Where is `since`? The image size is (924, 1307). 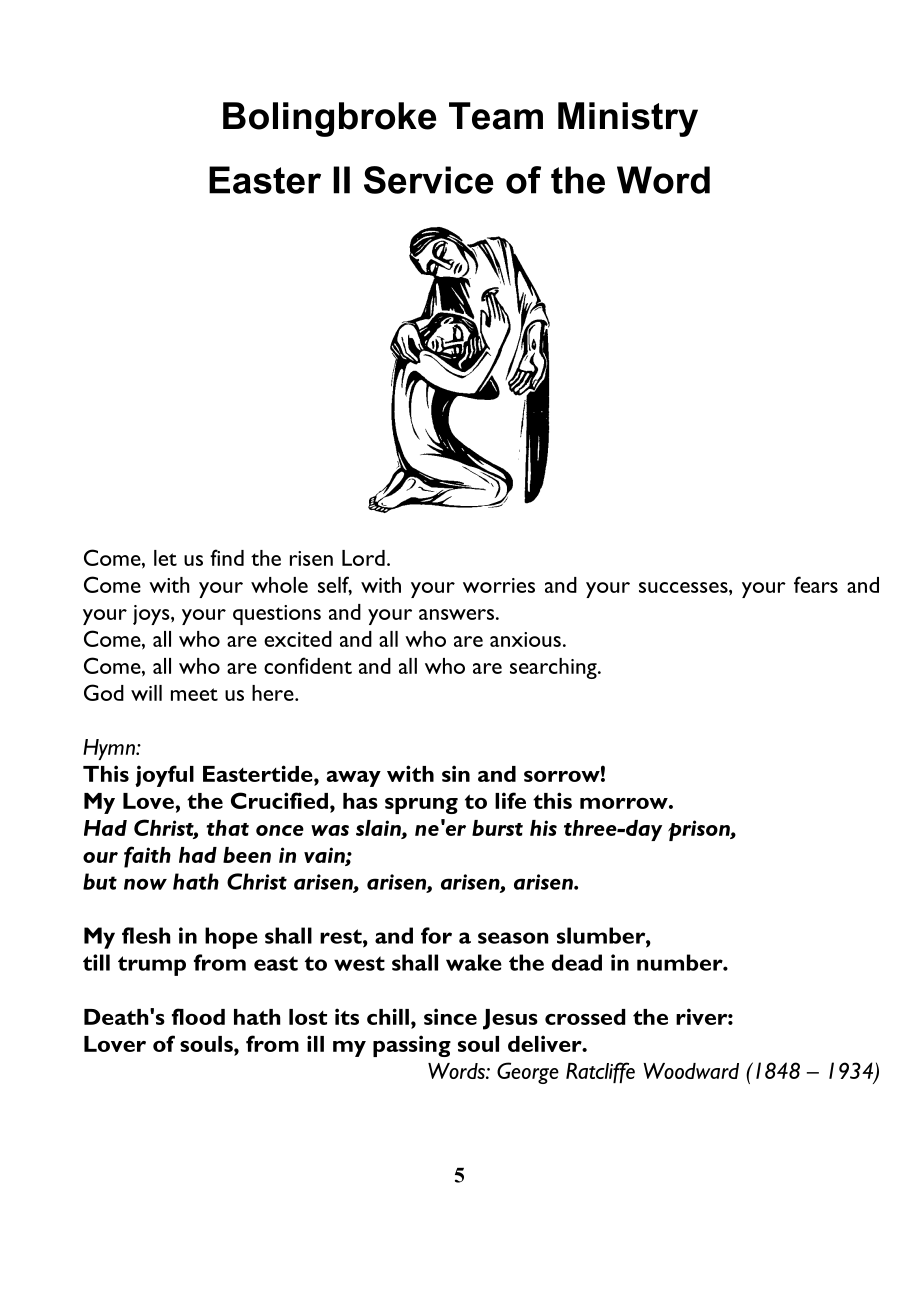
since is located at coordinates (450, 1016).
